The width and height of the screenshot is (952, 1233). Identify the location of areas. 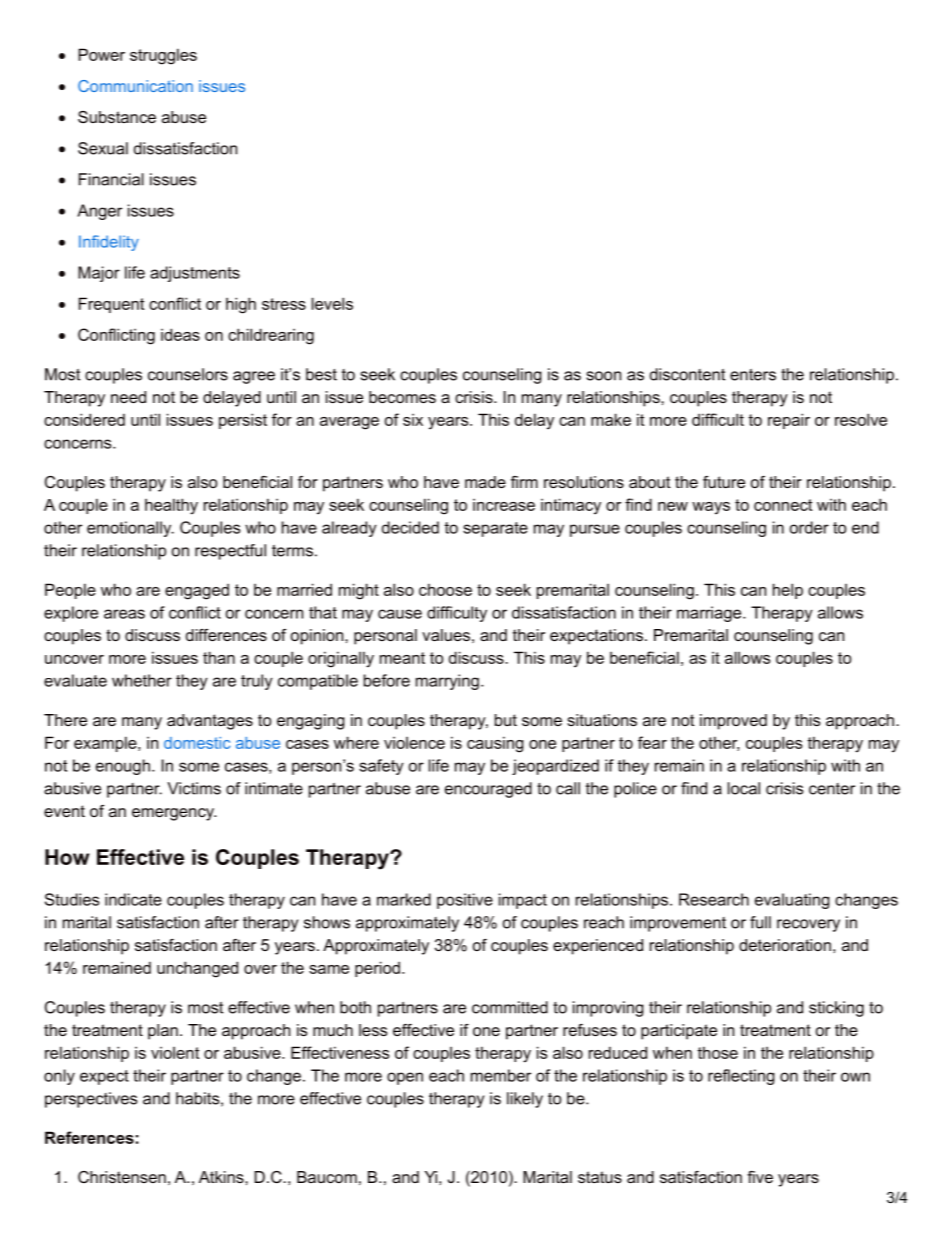
(124, 614).
